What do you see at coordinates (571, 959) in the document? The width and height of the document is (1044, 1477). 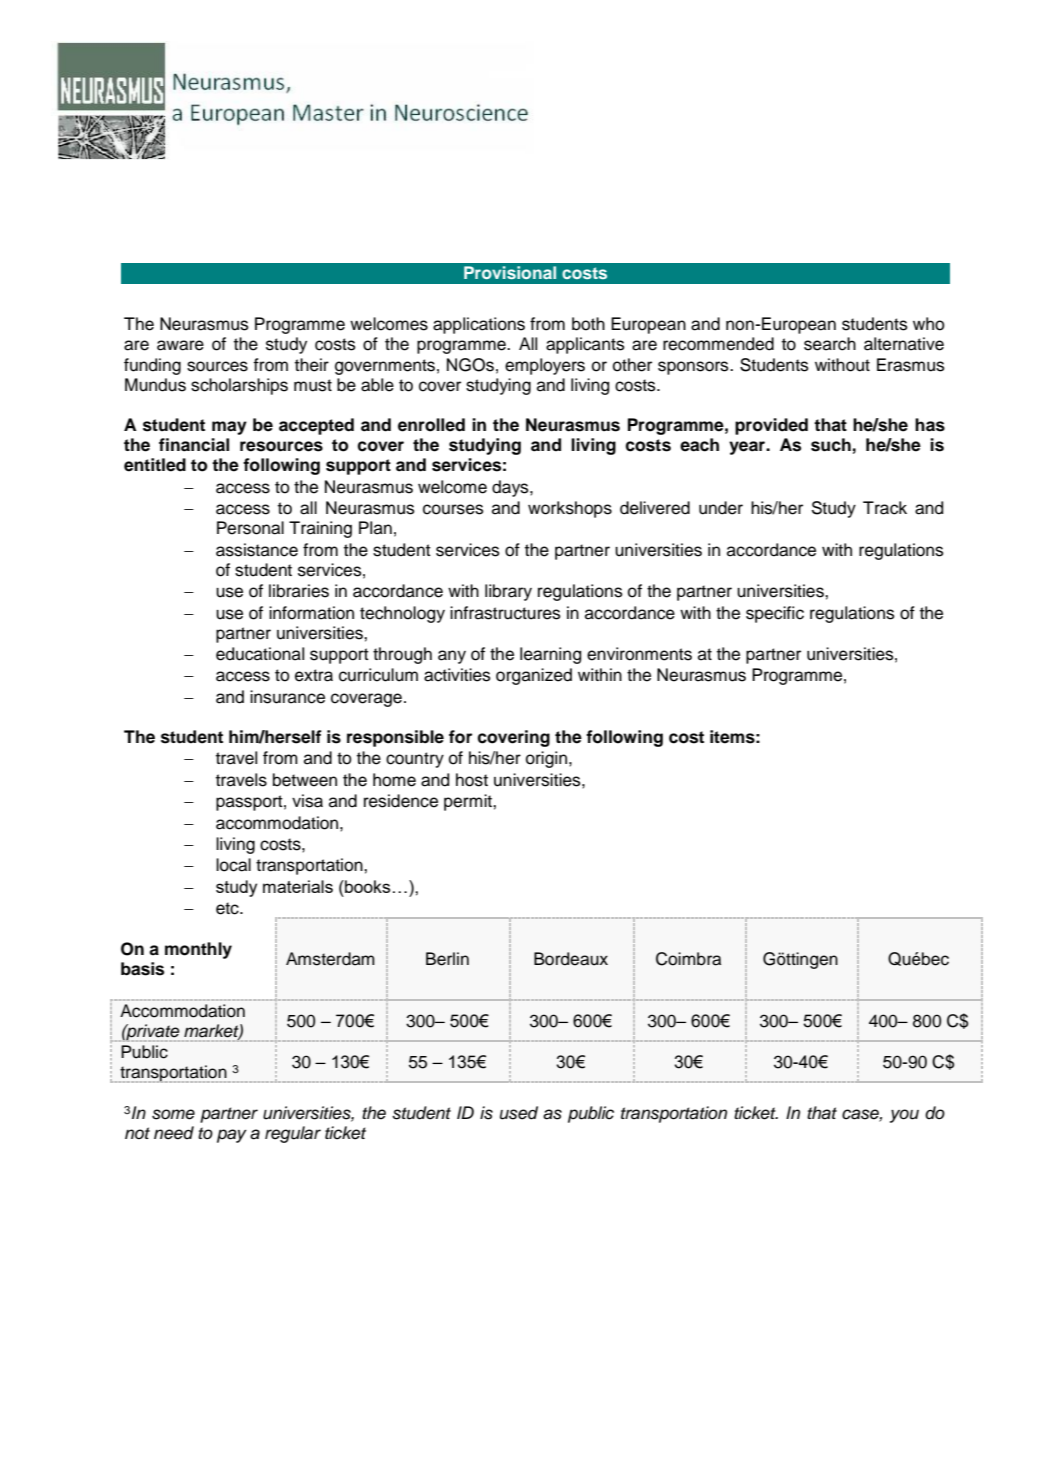 I see `Bordeaux` at bounding box center [571, 959].
